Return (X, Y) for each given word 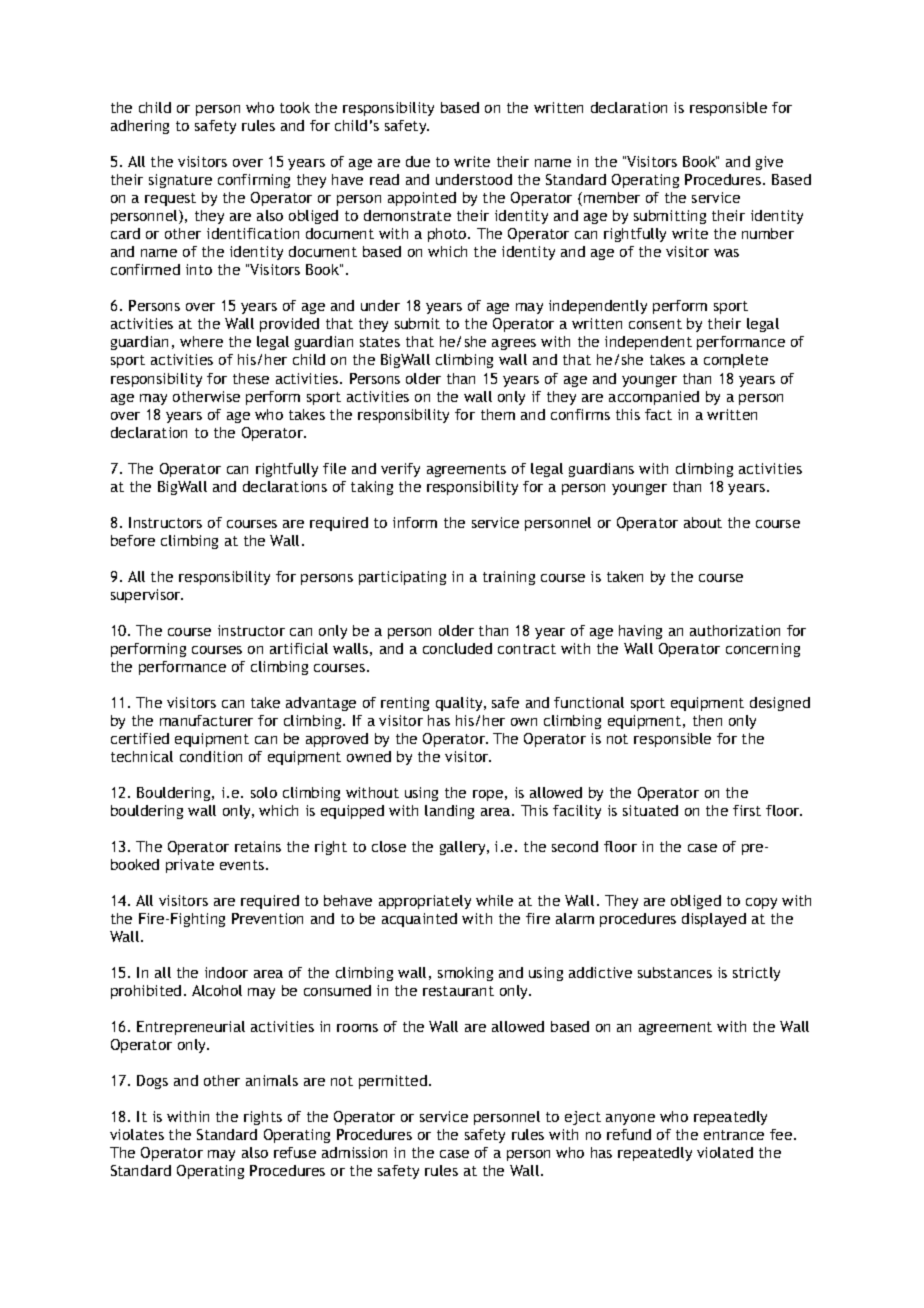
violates (137, 1134)
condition (211, 756)
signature (180, 181)
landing (449, 812)
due (418, 161)
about (703, 522)
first (747, 810)
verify (400, 470)
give (769, 163)
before (133, 540)
